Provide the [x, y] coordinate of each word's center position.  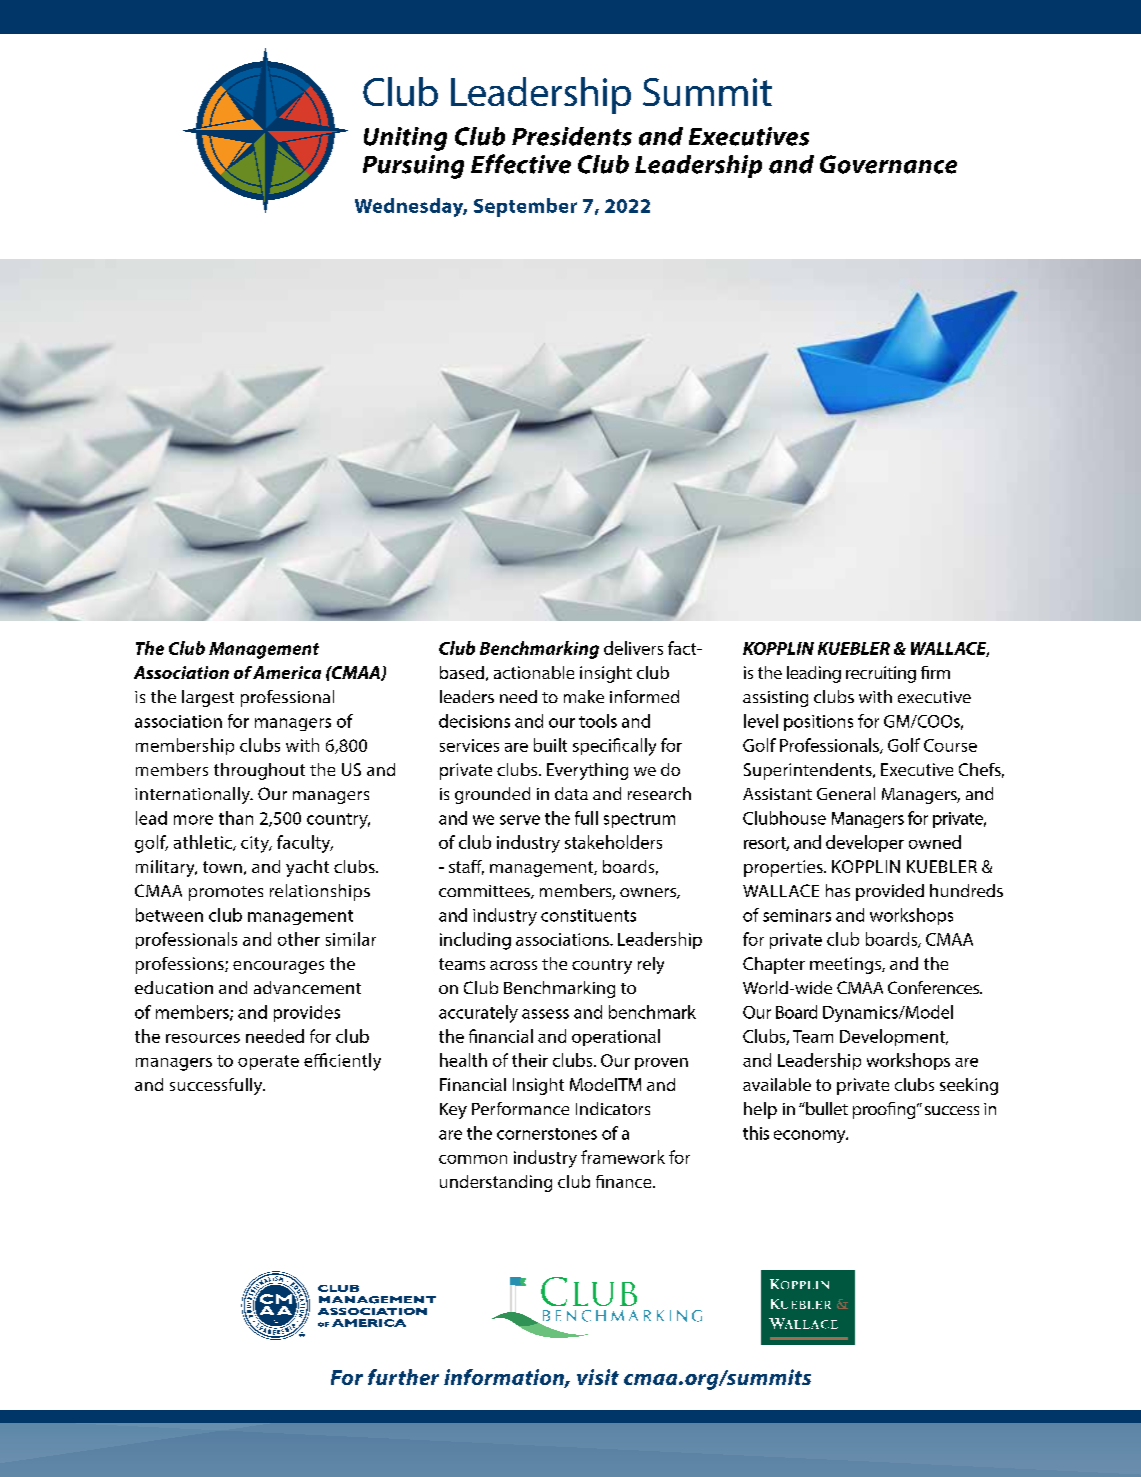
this [756, 1133]
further [403, 1377]
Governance [888, 164]
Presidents [572, 136]
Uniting [405, 139]
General [846, 793]
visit [598, 1377]
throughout [259, 771]
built [550, 745]
